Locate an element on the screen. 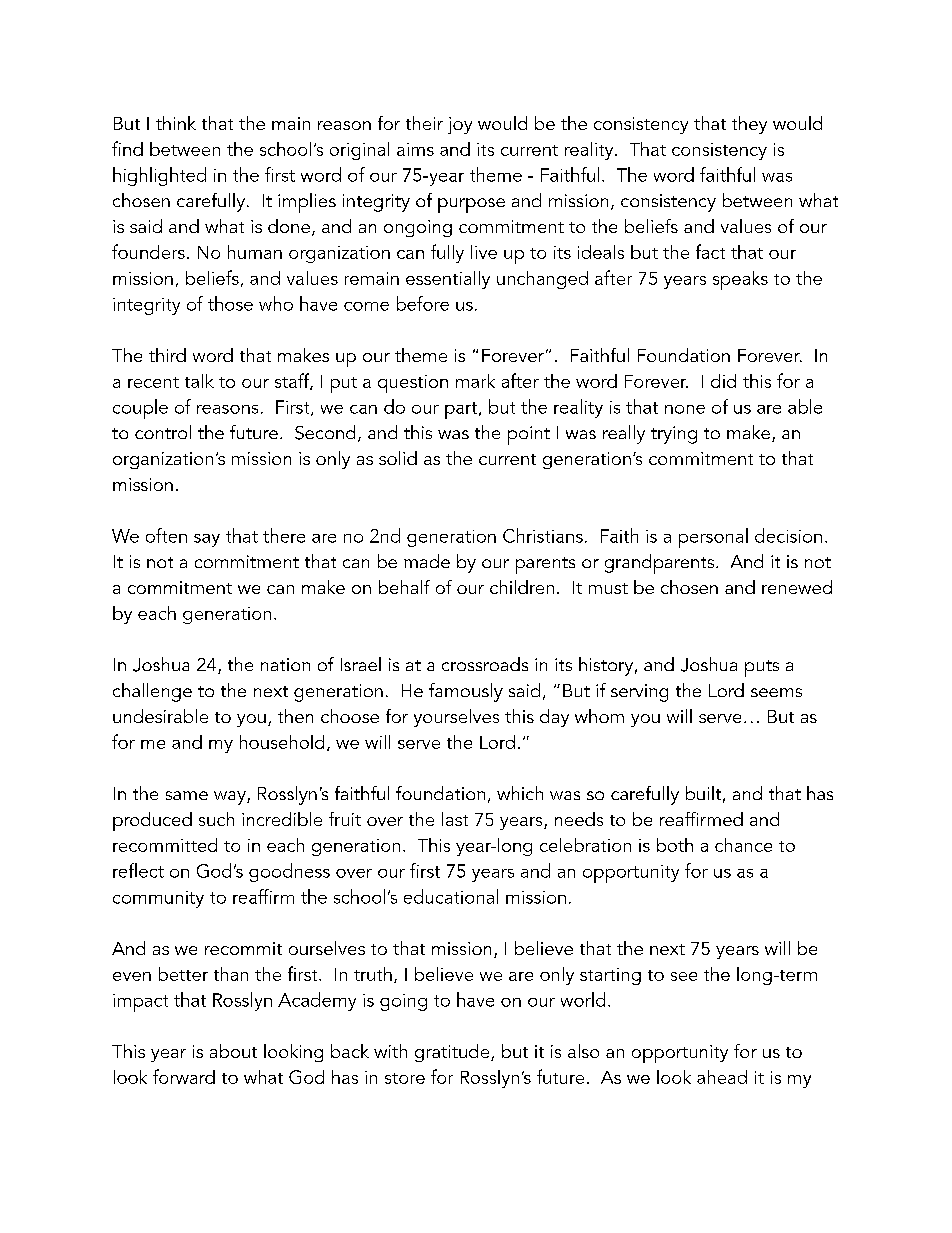 The image size is (952, 1233). such is located at coordinates (216, 819).
